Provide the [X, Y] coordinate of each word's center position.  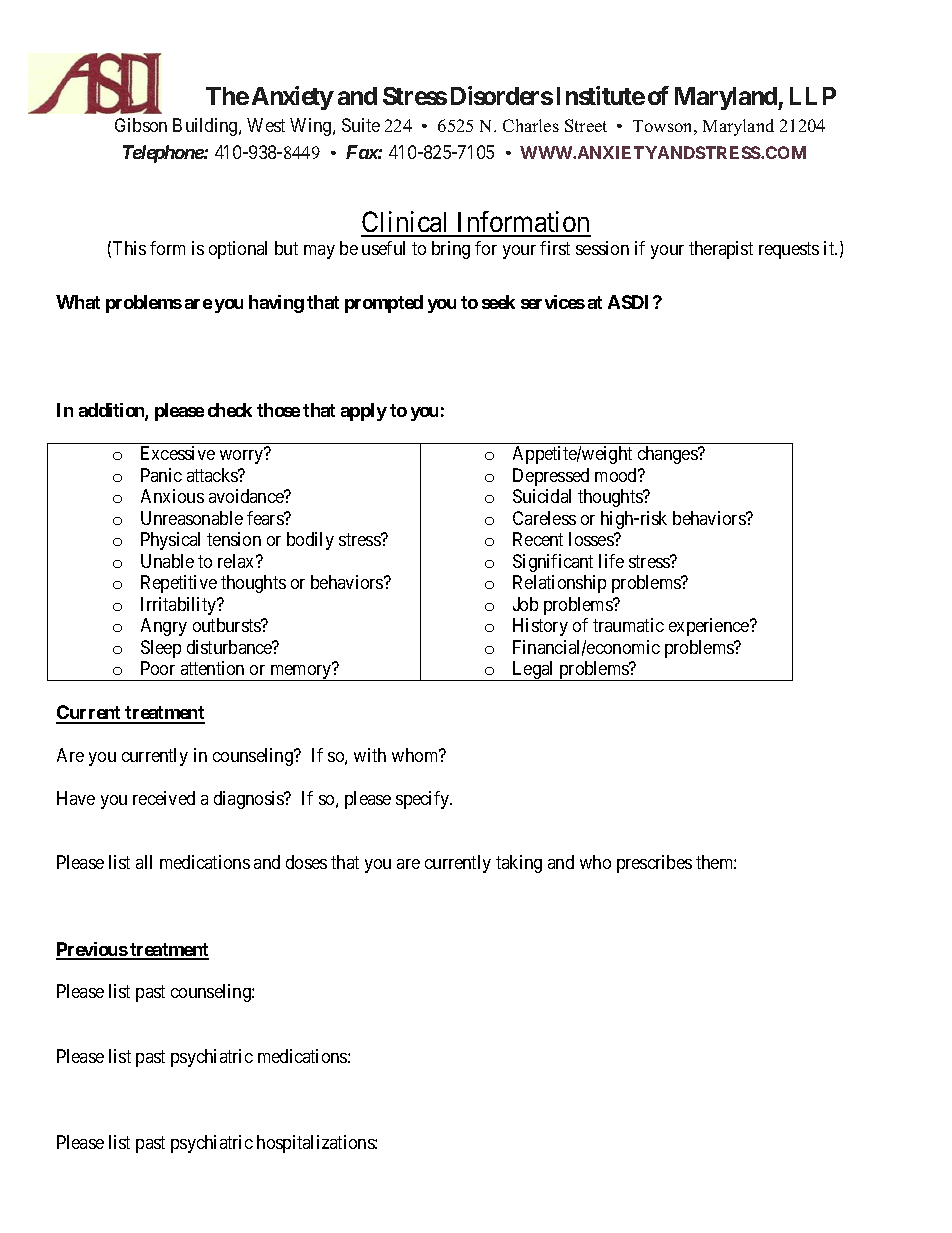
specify [424, 800]
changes [668, 455]
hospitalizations [316, 1144]
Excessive [178, 453]
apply [364, 412]
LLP [813, 96]
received [164, 798]
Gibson [141, 125]
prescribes [654, 864]
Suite [361, 125]
